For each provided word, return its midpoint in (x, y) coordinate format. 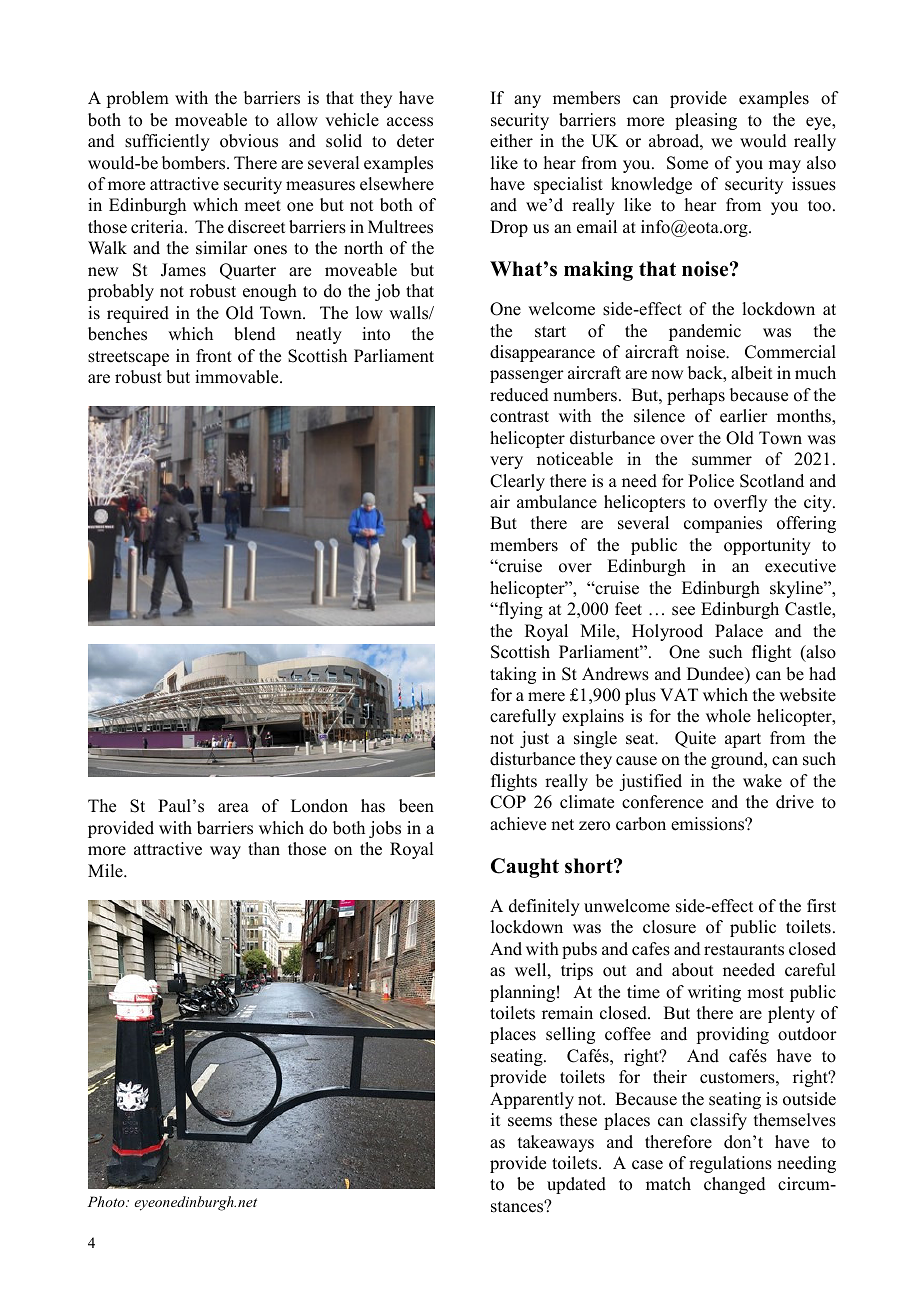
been (416, 806)
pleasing (706, 121)
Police (711, 481)
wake (762, 781)
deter (415, 141)
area (233, 808)
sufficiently (167, 142)
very (506, 462)
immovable (238, 377)
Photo (107, 1201)
